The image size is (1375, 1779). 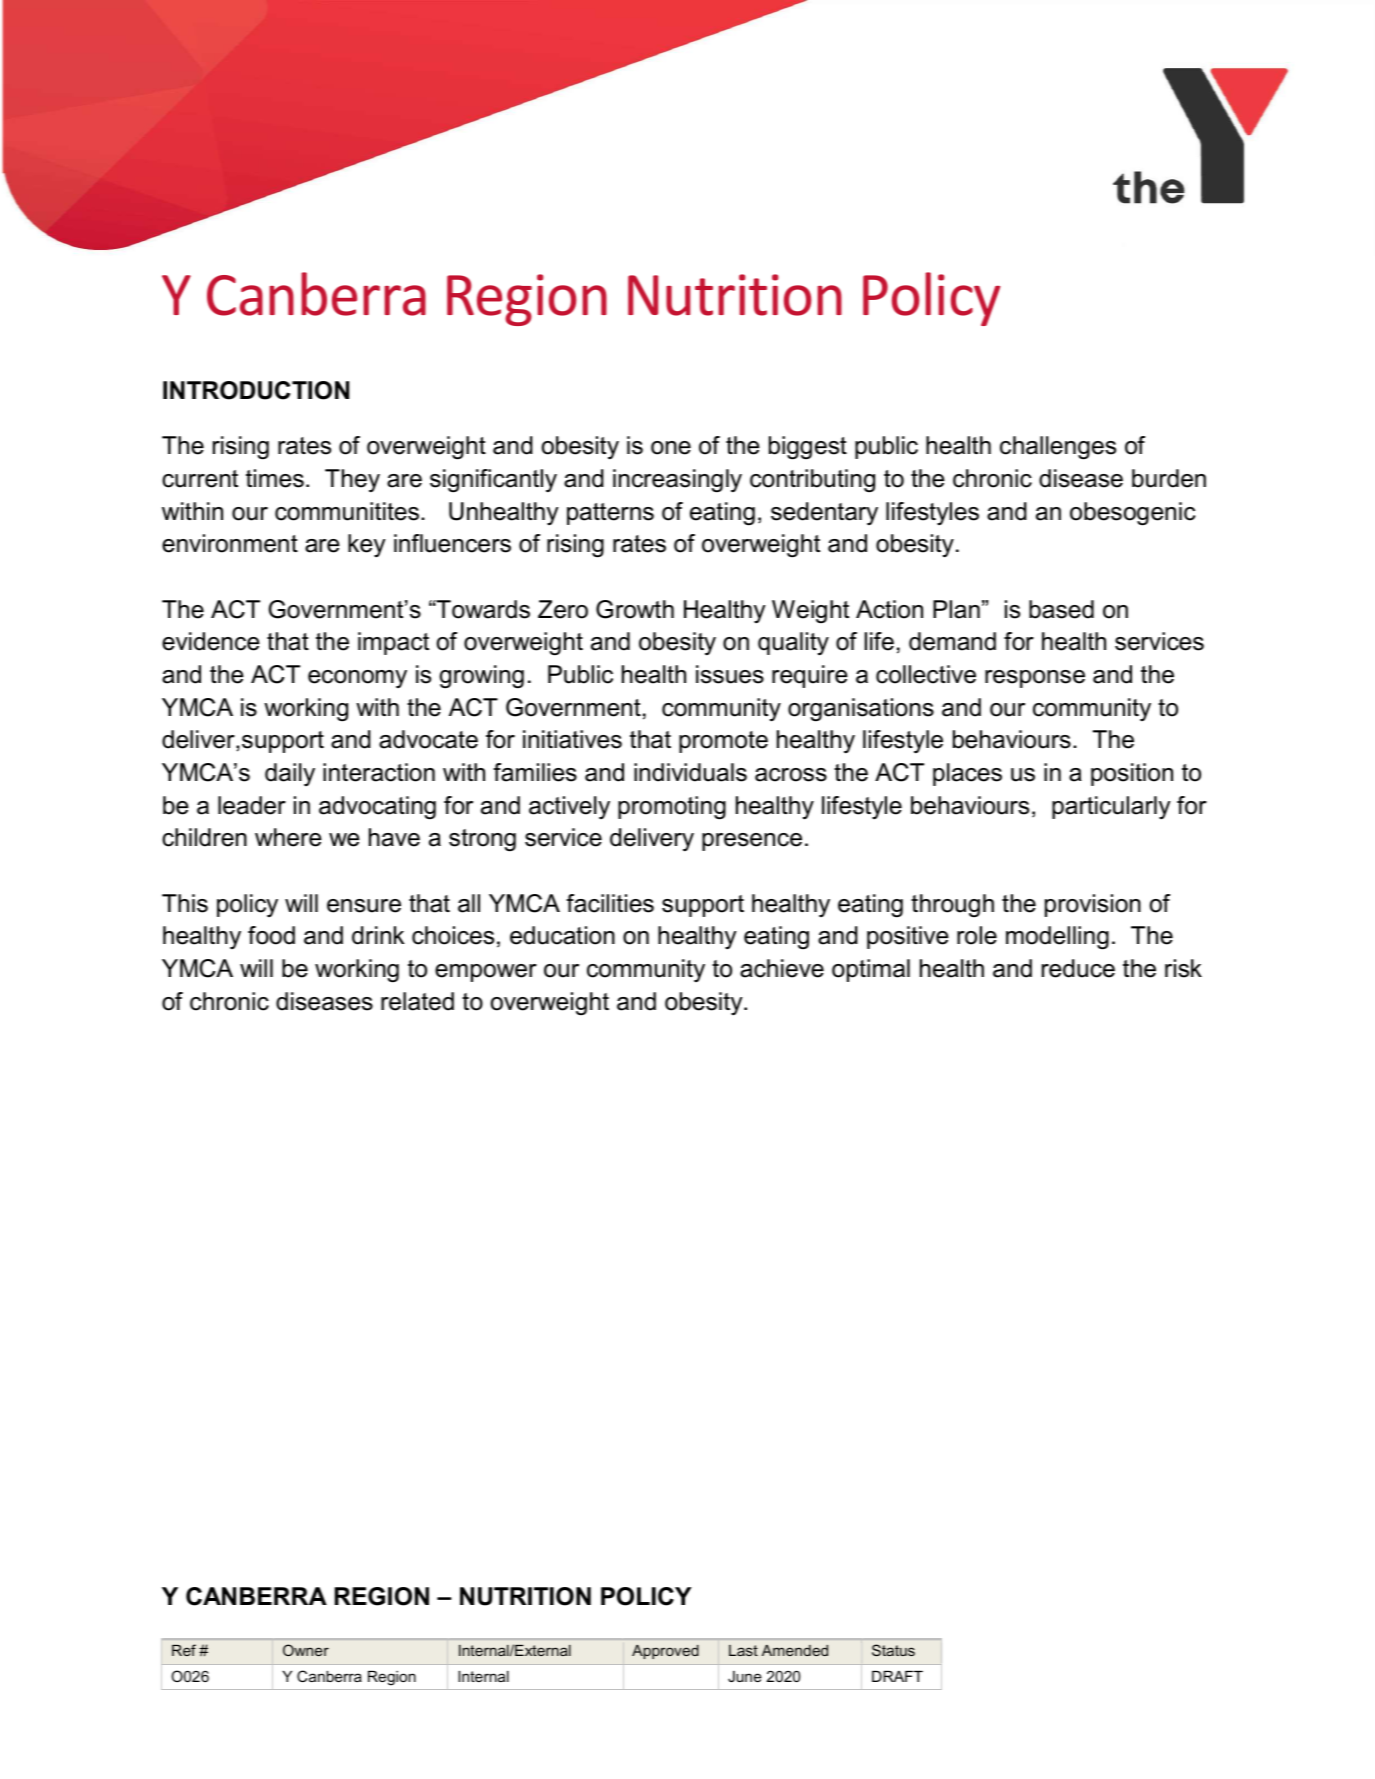 What do you see at coordinates (290, 774) in the screenshot?
I see `daily` at bounding box center [290, 774].
